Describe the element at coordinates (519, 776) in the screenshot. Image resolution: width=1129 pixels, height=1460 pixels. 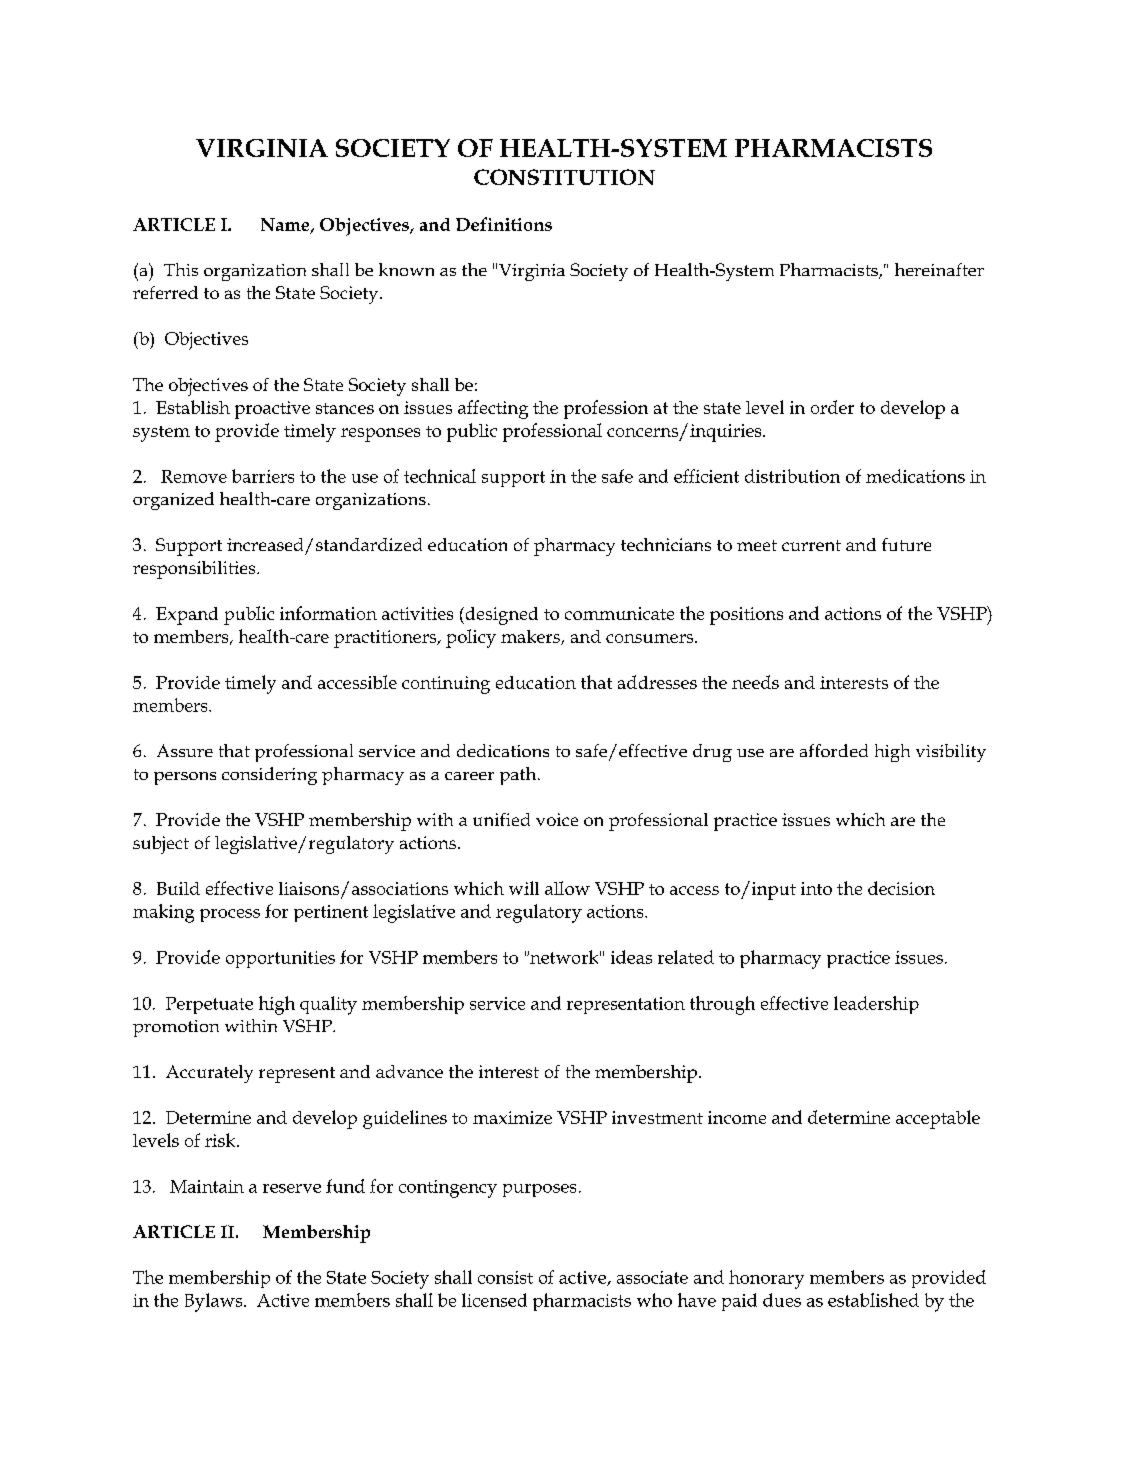
I see `path` at that location.
